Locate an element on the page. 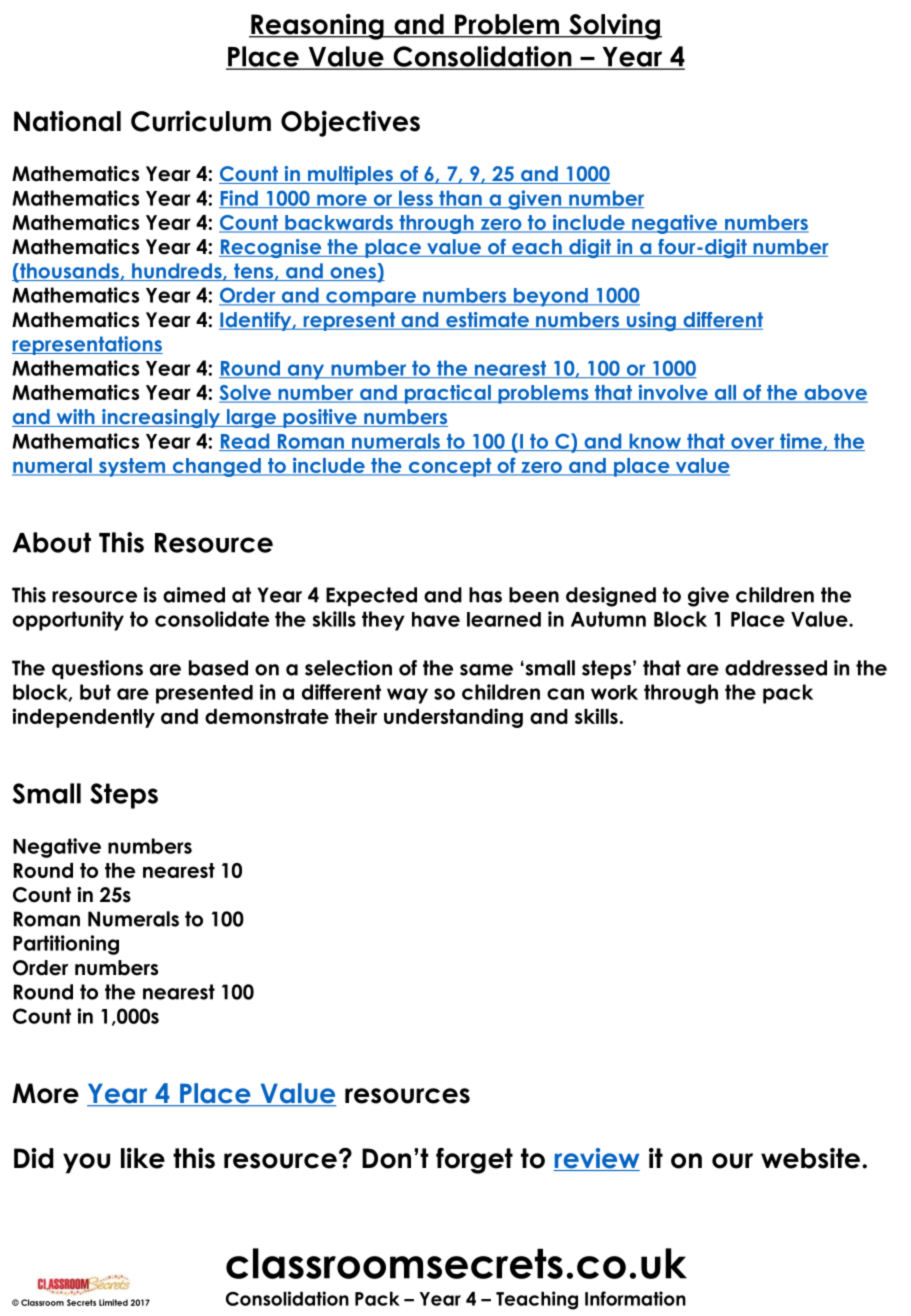  way is located at coordinates (407, 696).
